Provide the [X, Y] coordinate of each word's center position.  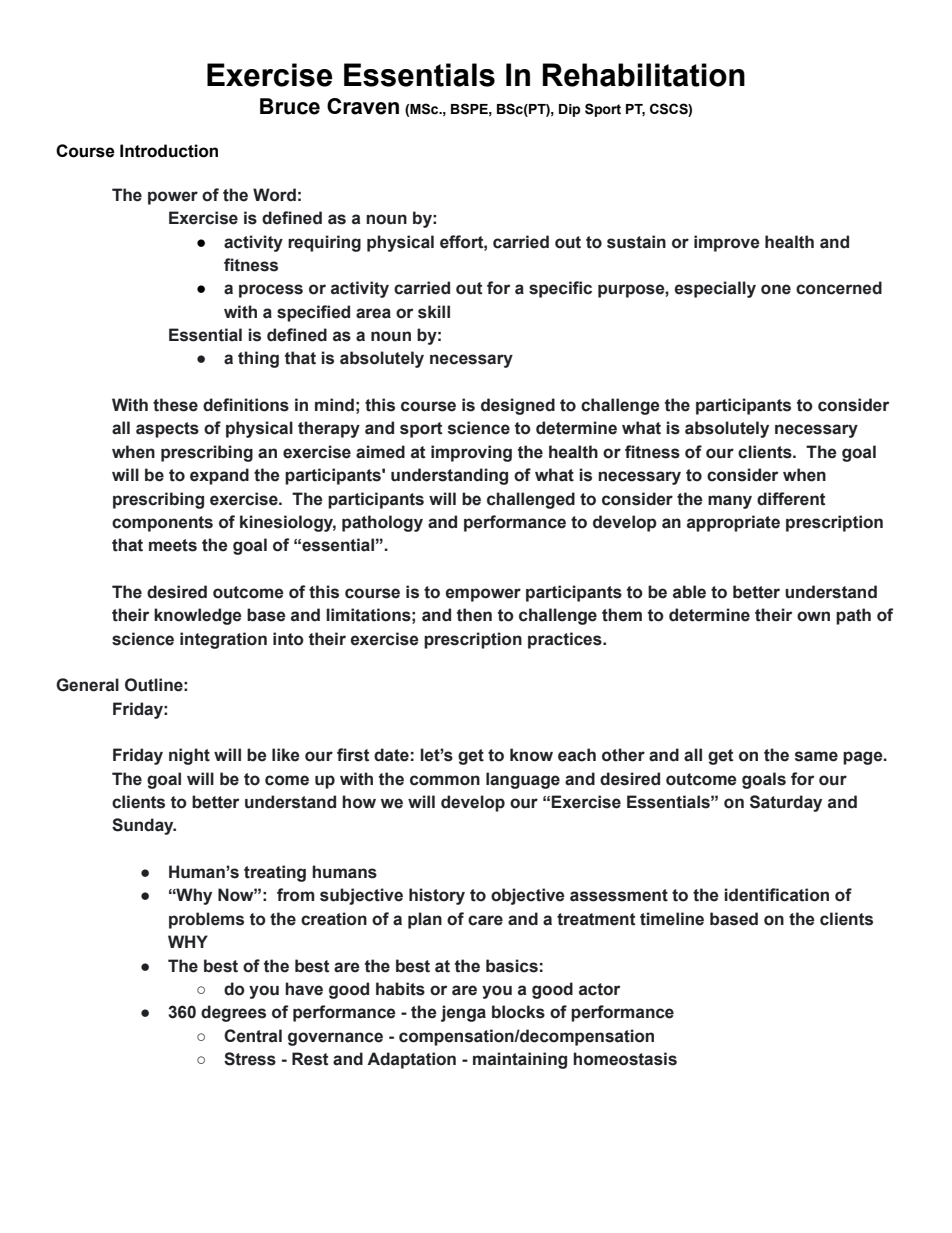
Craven [363, 106]
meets [173, 545]
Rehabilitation [644, 75]
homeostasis [625, 1059]
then [474, 615]
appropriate [733, 523]
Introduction [169, 151]
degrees [233, 1013]
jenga [463, 1013]
